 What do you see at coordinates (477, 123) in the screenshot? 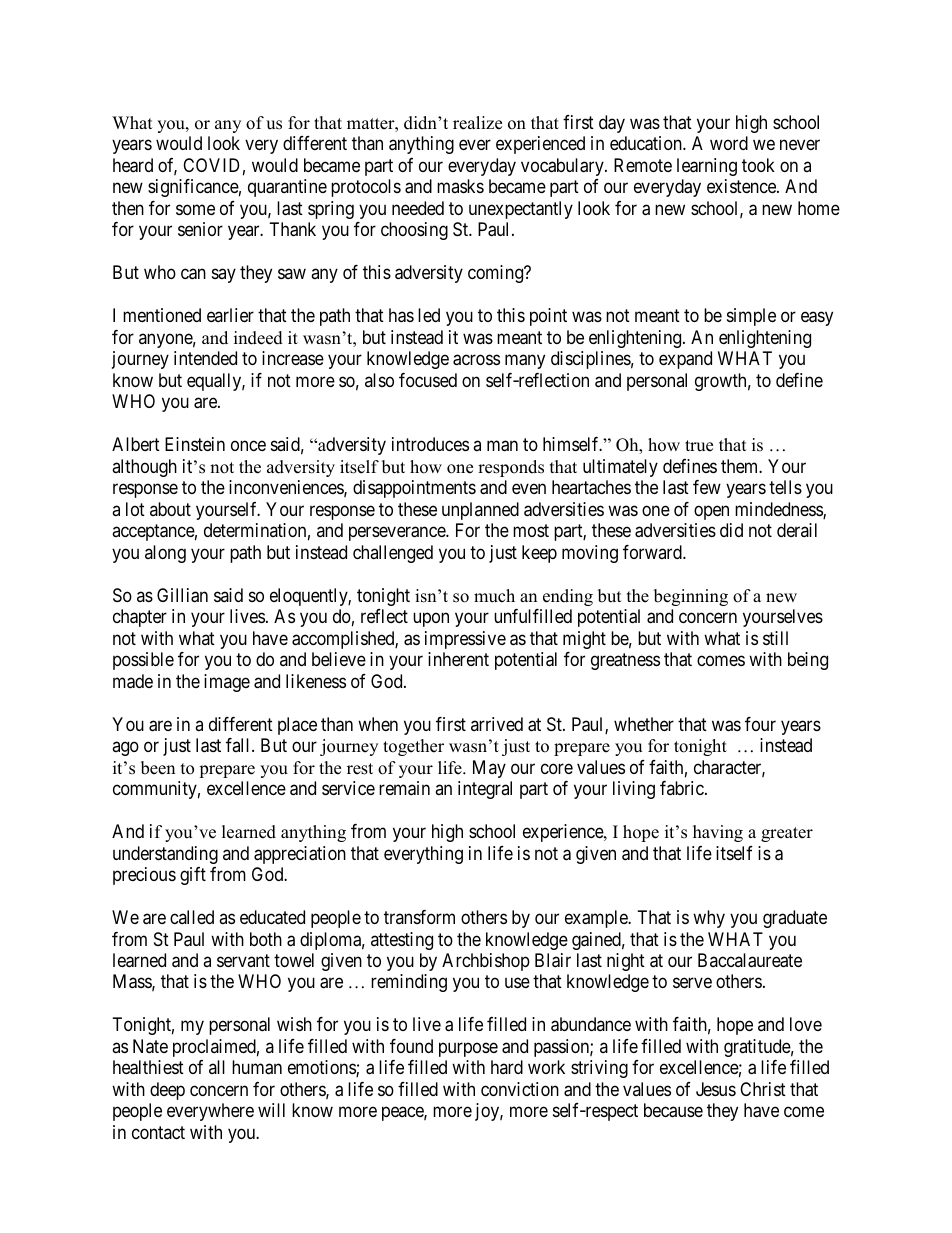
I see `realize` at bounding box center [477, 123].
